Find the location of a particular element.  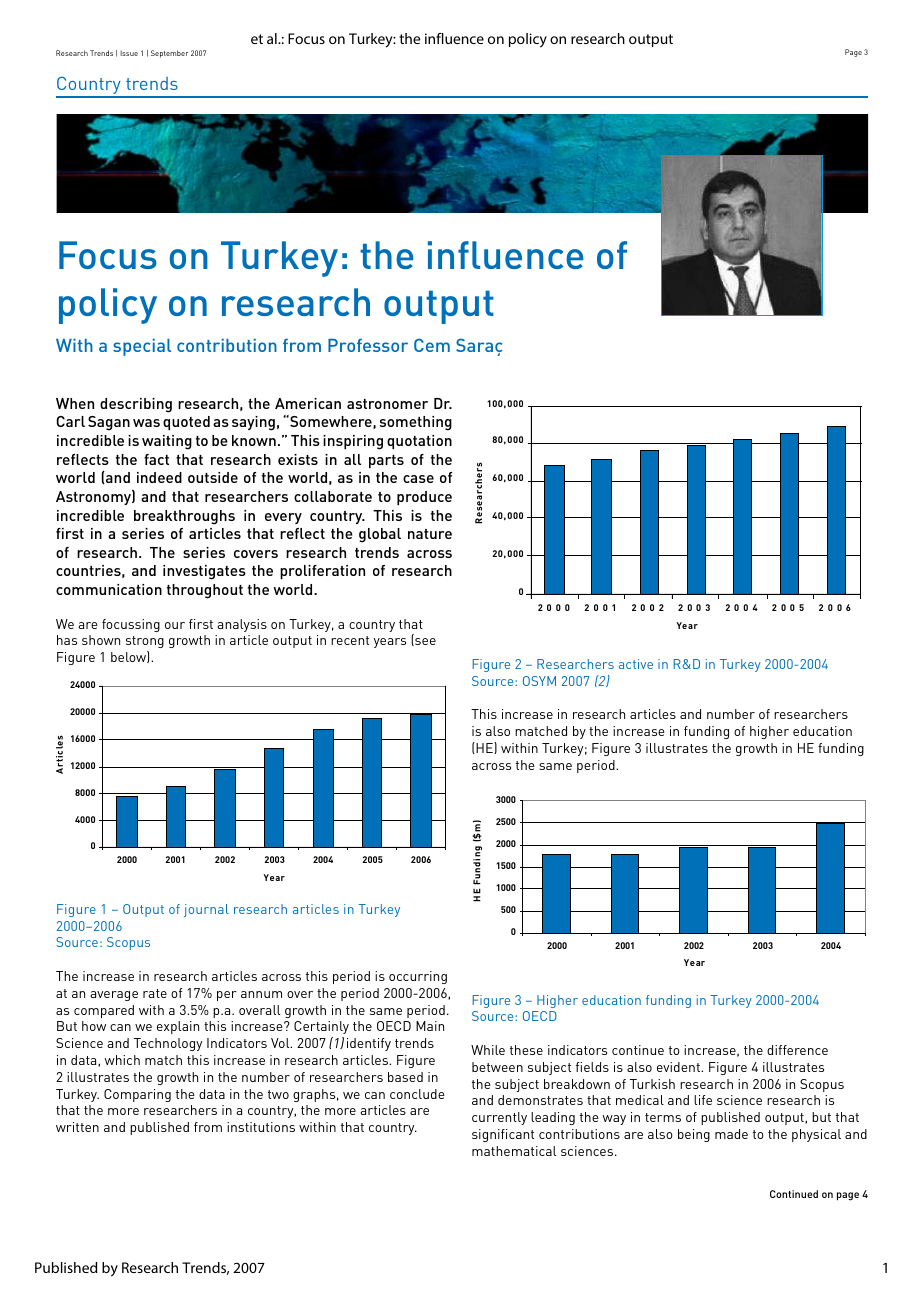

something is located at coordinates (416, 423).
